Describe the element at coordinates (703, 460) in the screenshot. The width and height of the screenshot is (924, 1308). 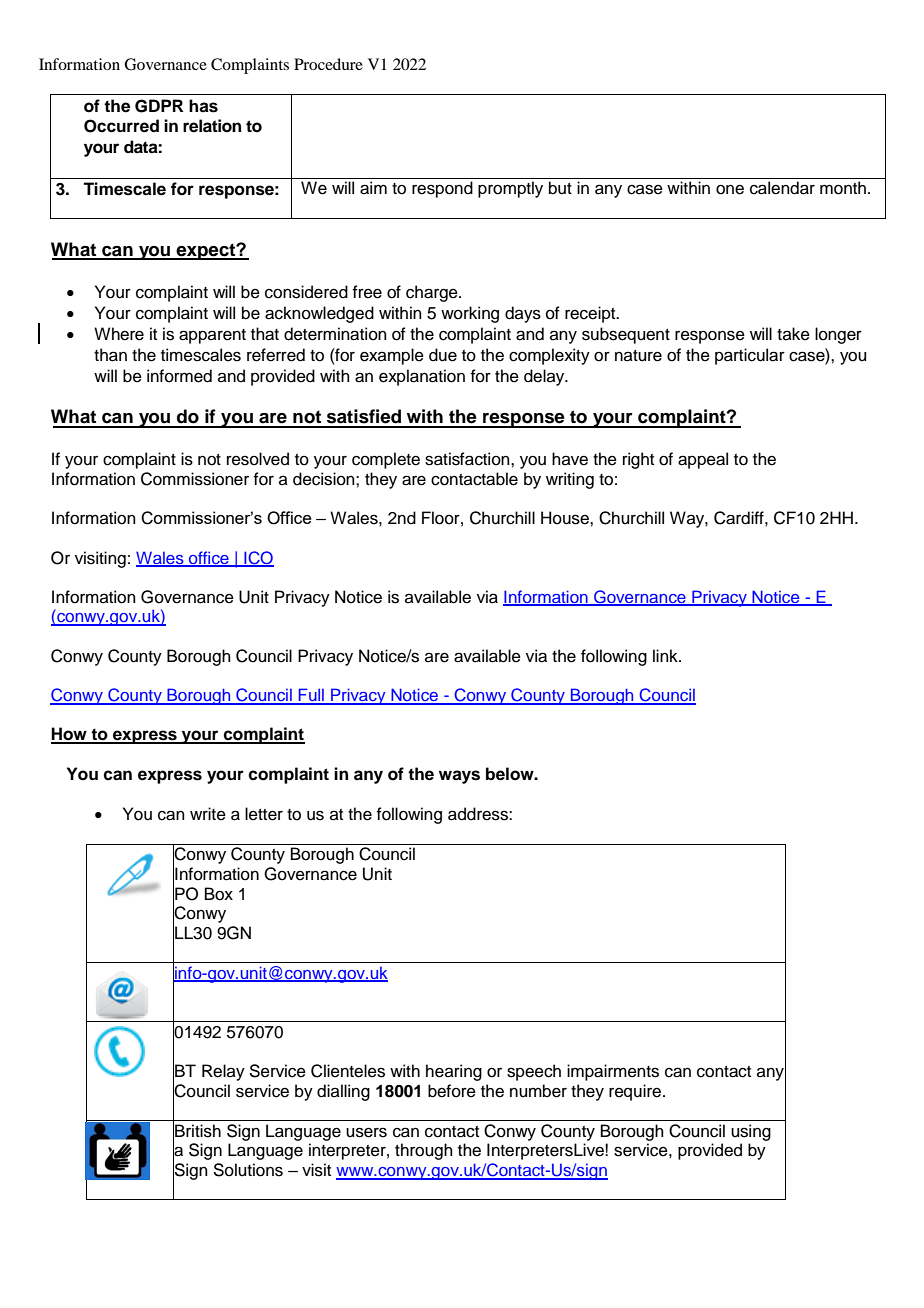
I see `appeal` at that location.
